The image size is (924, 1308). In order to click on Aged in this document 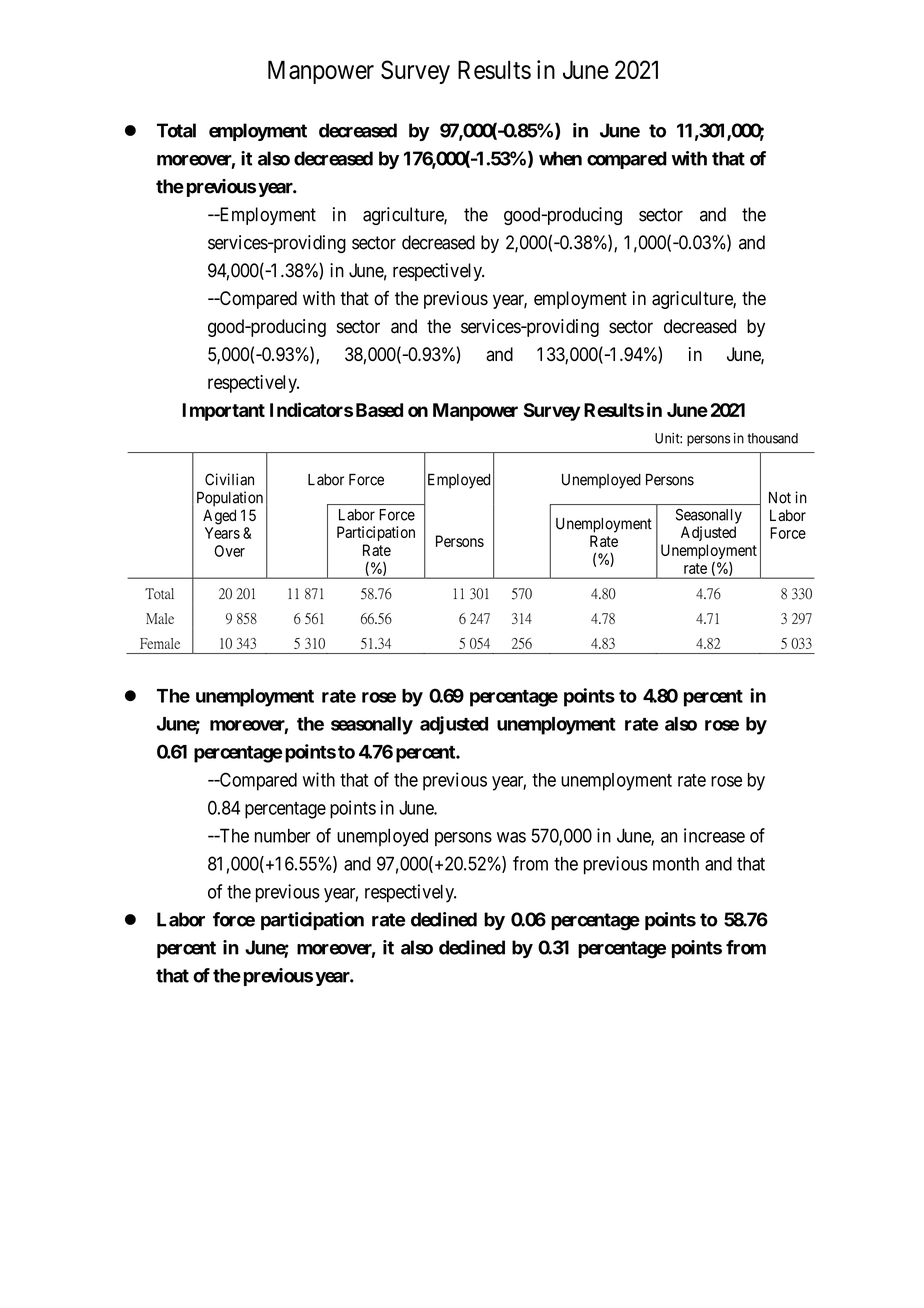, I will do `click(219, 517)`.
